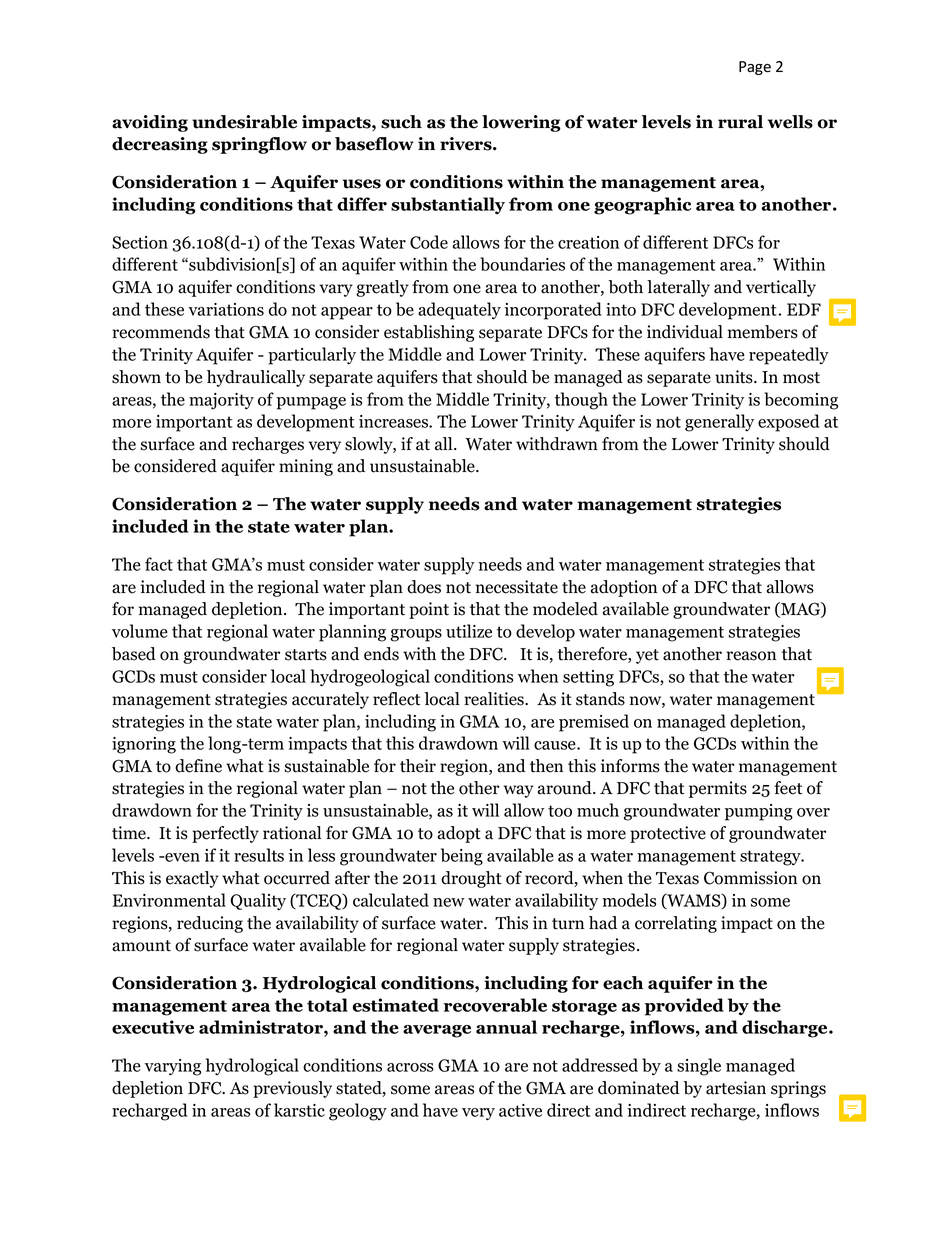 This screenshot has height=1233, width=952. Describe the element at coordinates (418, 766) in the screenshot. I see `their` at that location.
